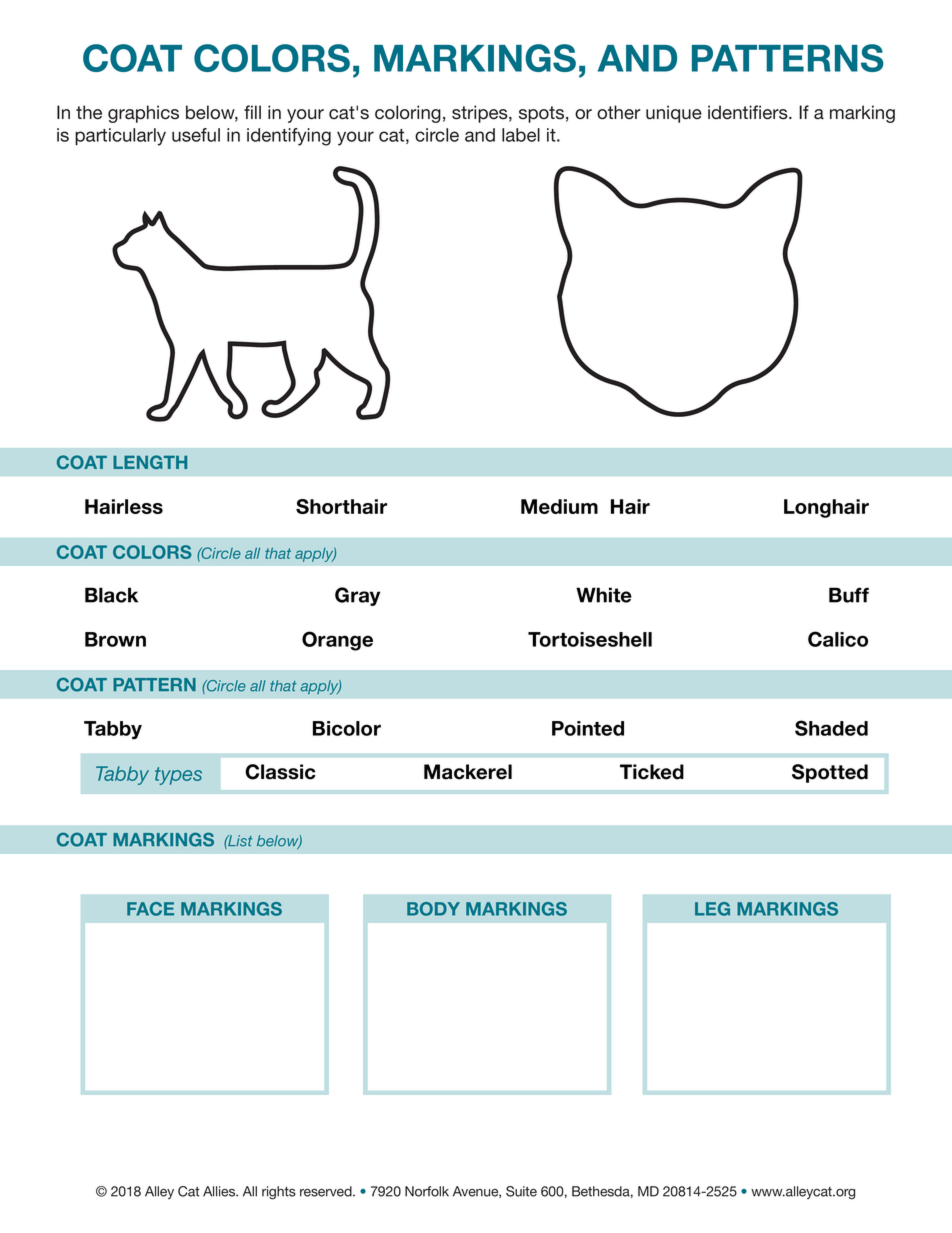  Describe the element at coordinates (408, 114) in the screenshot. I see `coloring` at that location.
